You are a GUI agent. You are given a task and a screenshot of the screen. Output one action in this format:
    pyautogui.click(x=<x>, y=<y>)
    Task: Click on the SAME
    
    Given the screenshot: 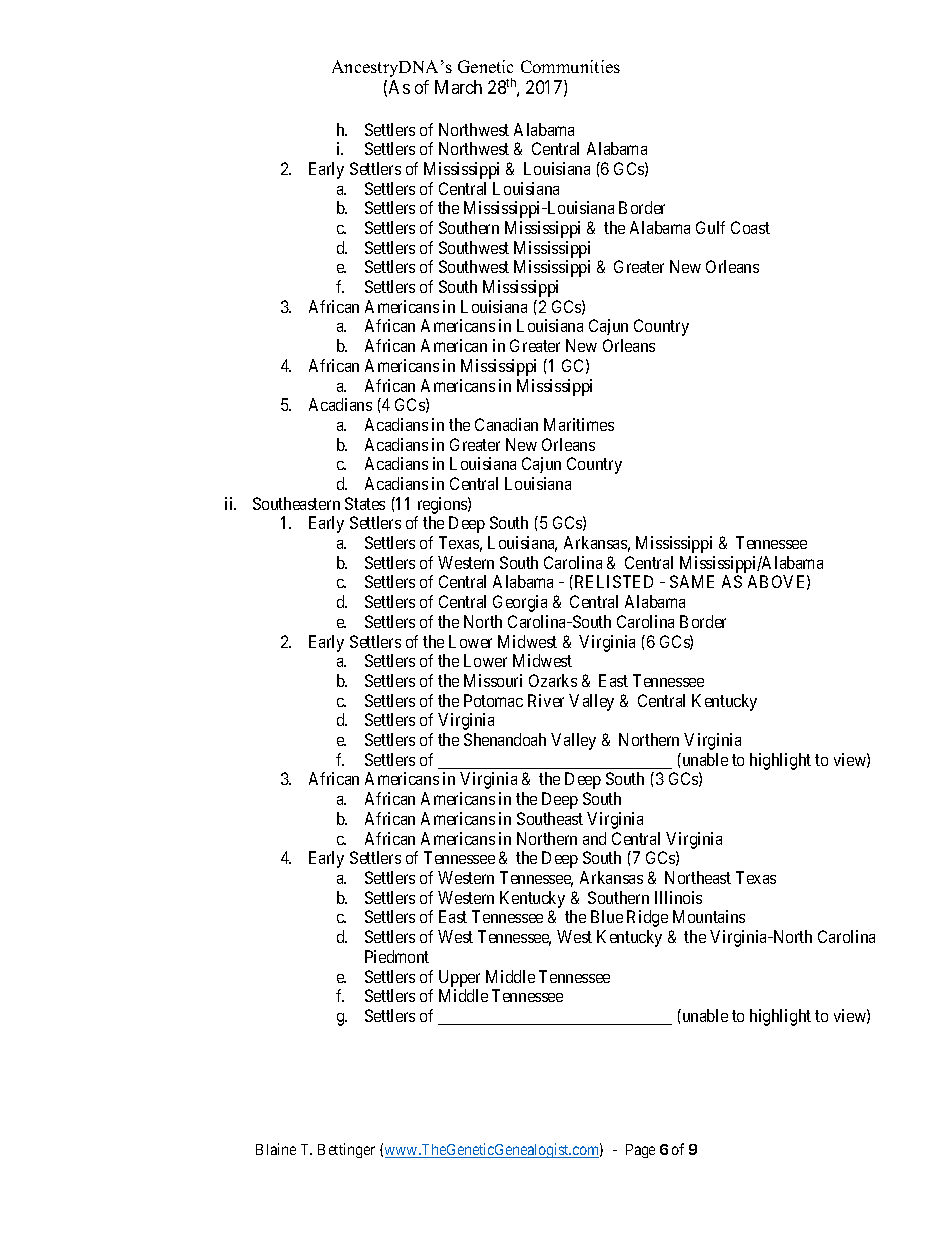 What is the action you would take?
    pyautogui.click(x=692, y=581)
